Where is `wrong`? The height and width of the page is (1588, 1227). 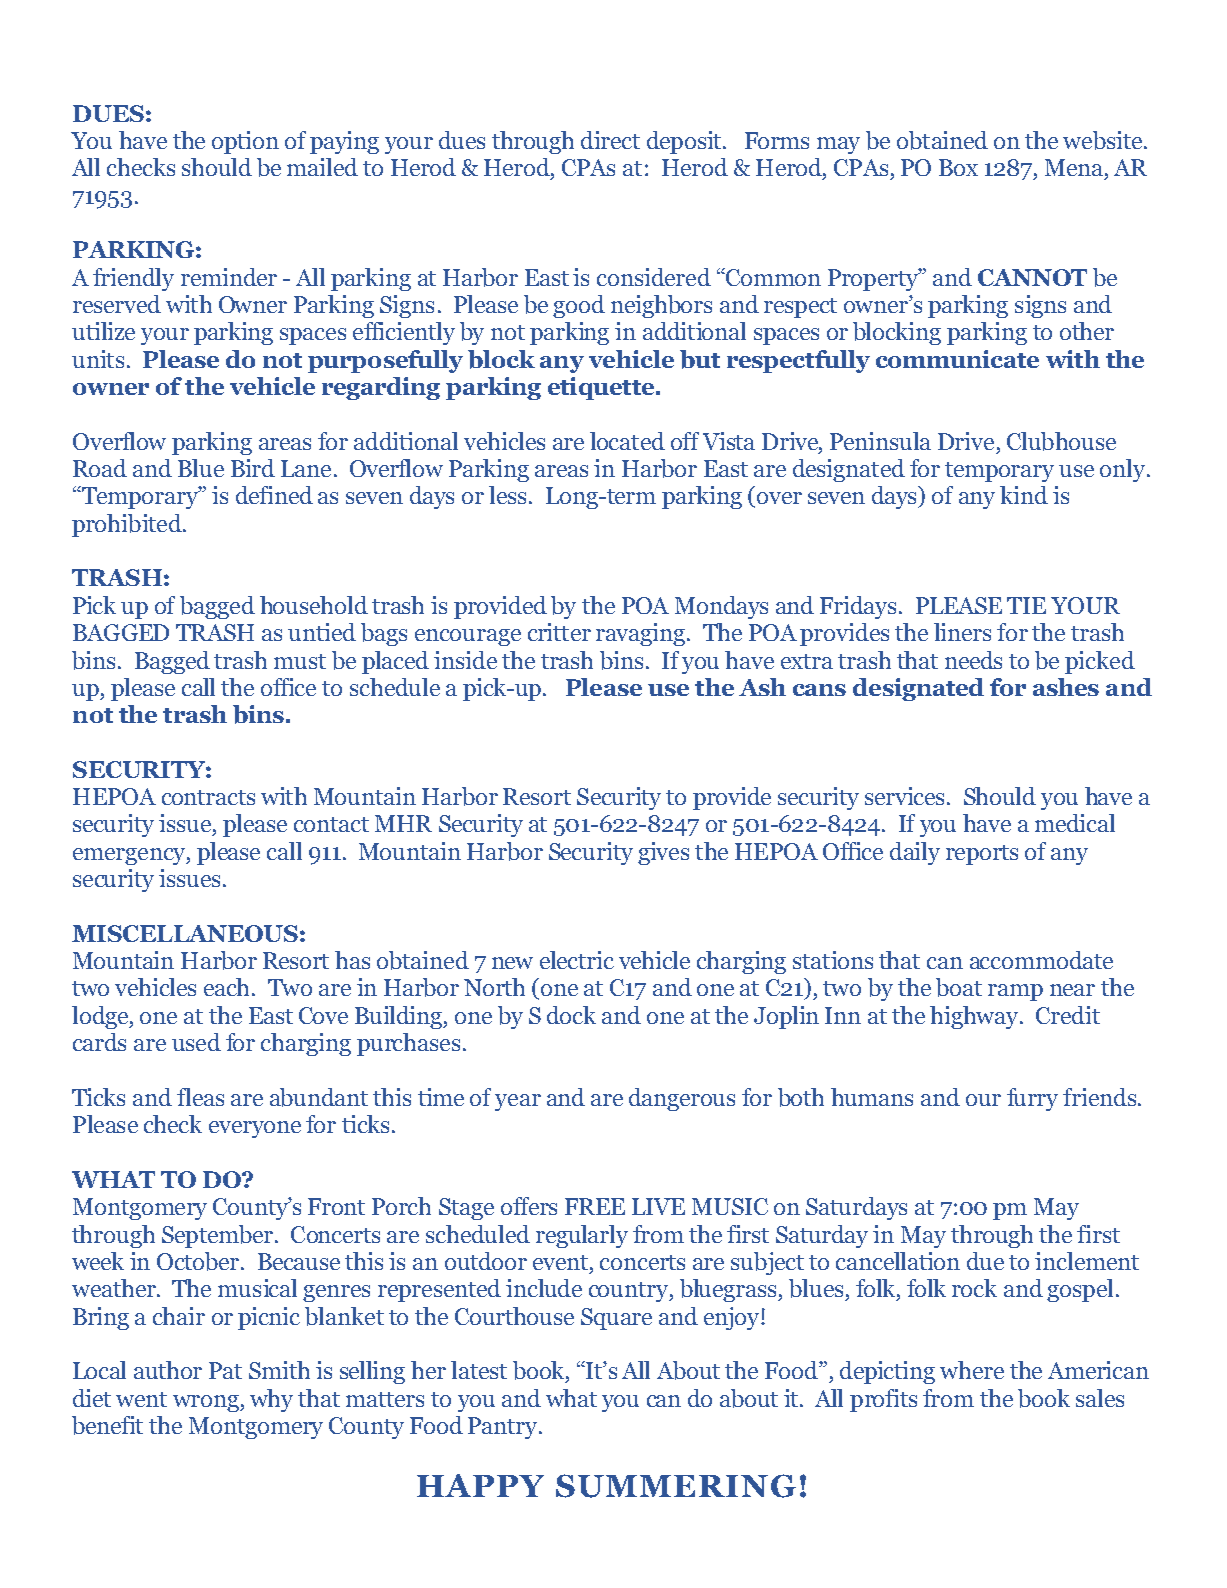 wrong is located at coordinates (207, 1403).
